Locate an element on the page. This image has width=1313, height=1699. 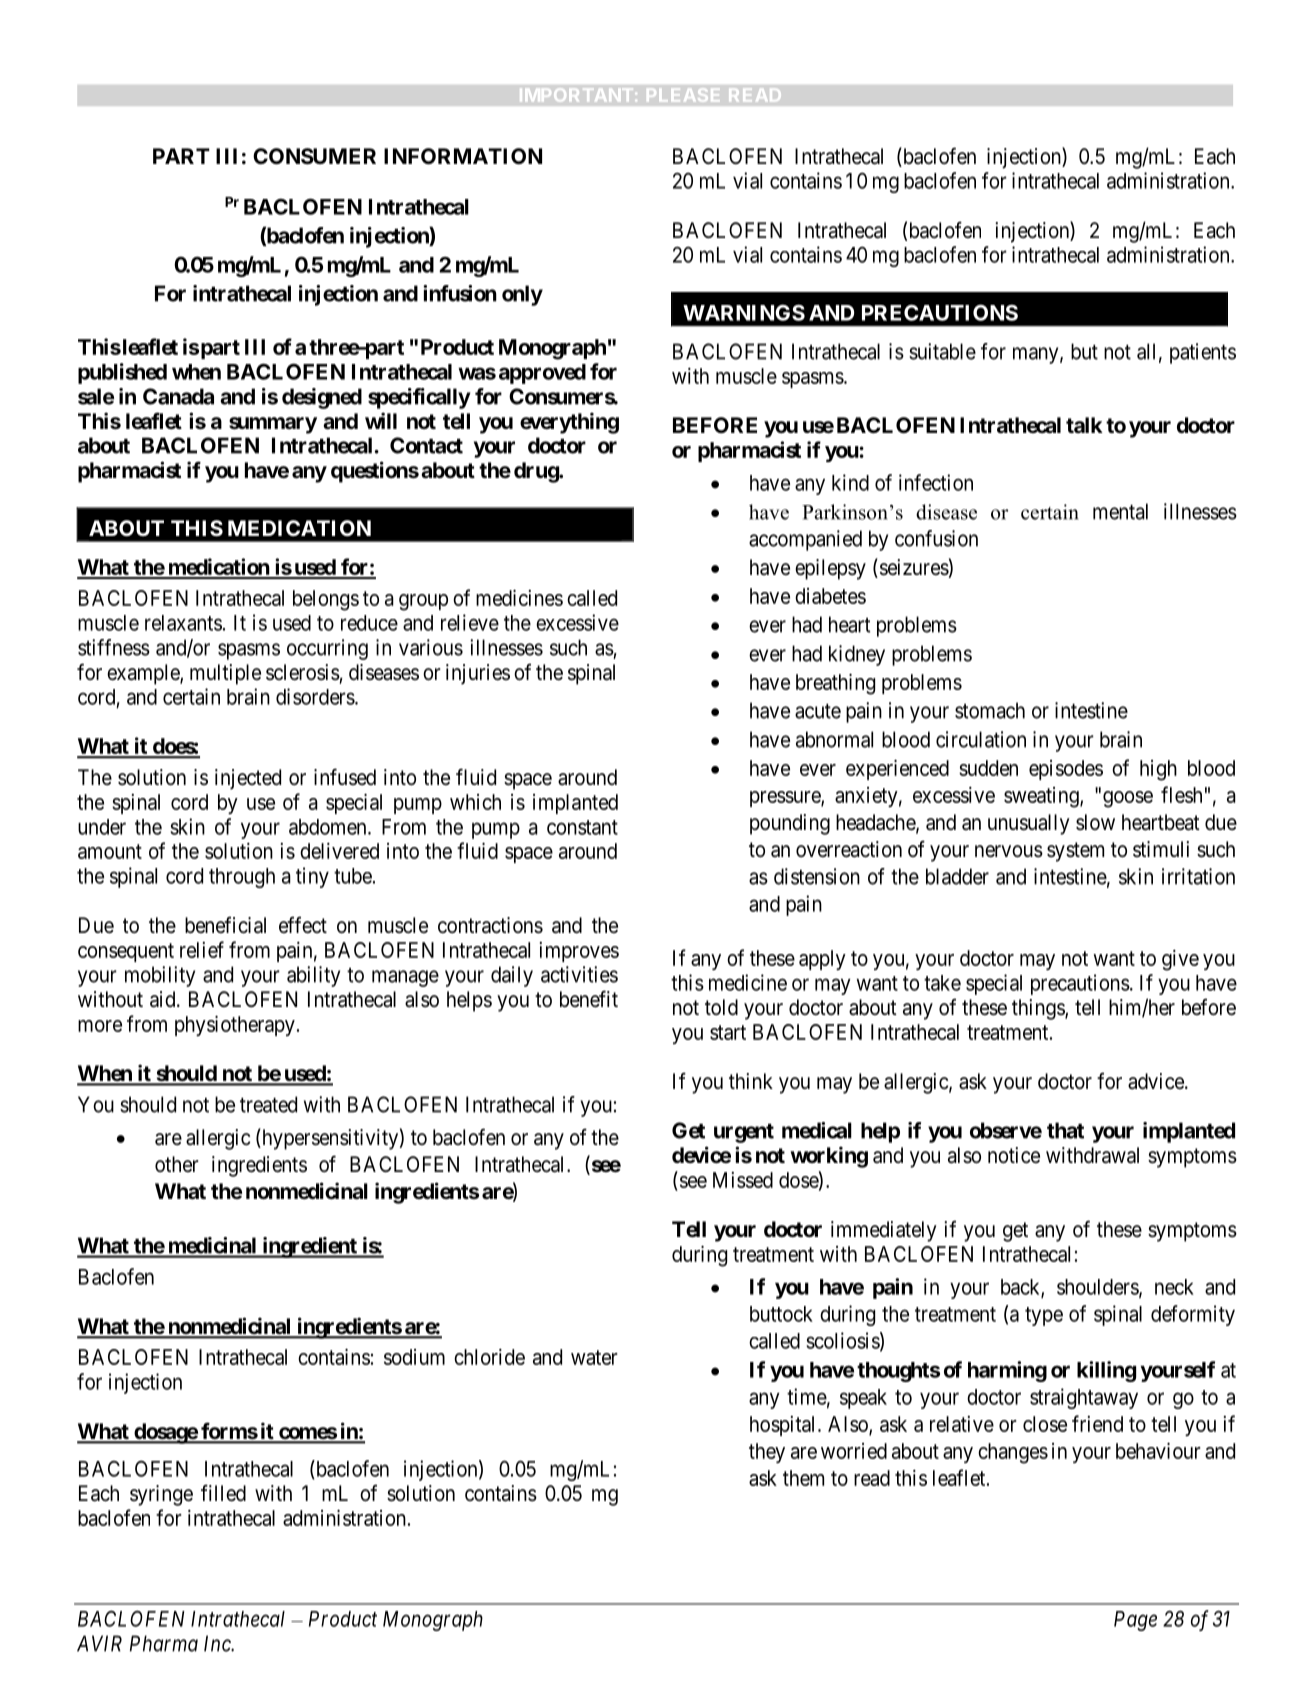
only is located at coordinates (522, 295).
